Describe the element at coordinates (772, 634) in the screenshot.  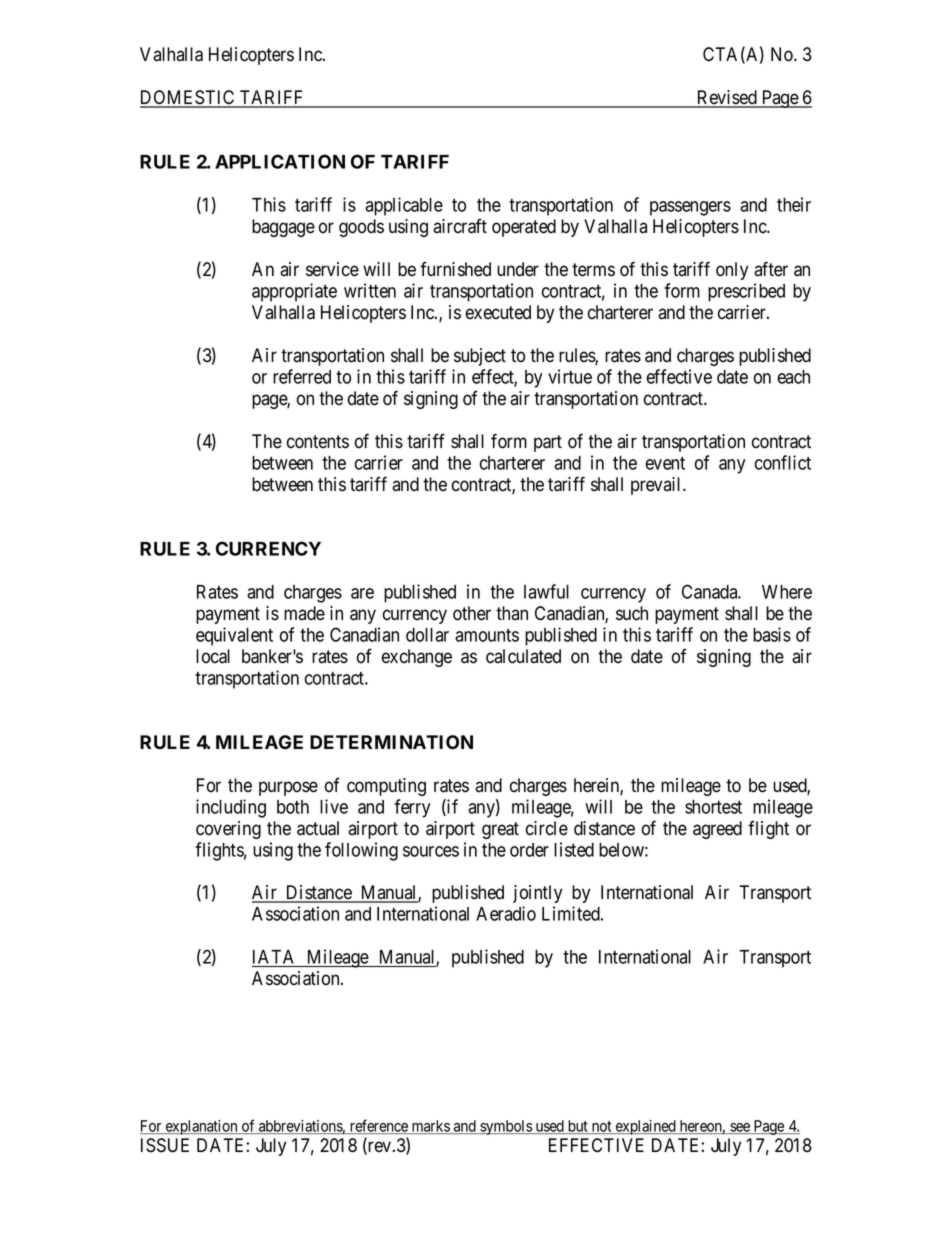
I see `basis` at that location.
